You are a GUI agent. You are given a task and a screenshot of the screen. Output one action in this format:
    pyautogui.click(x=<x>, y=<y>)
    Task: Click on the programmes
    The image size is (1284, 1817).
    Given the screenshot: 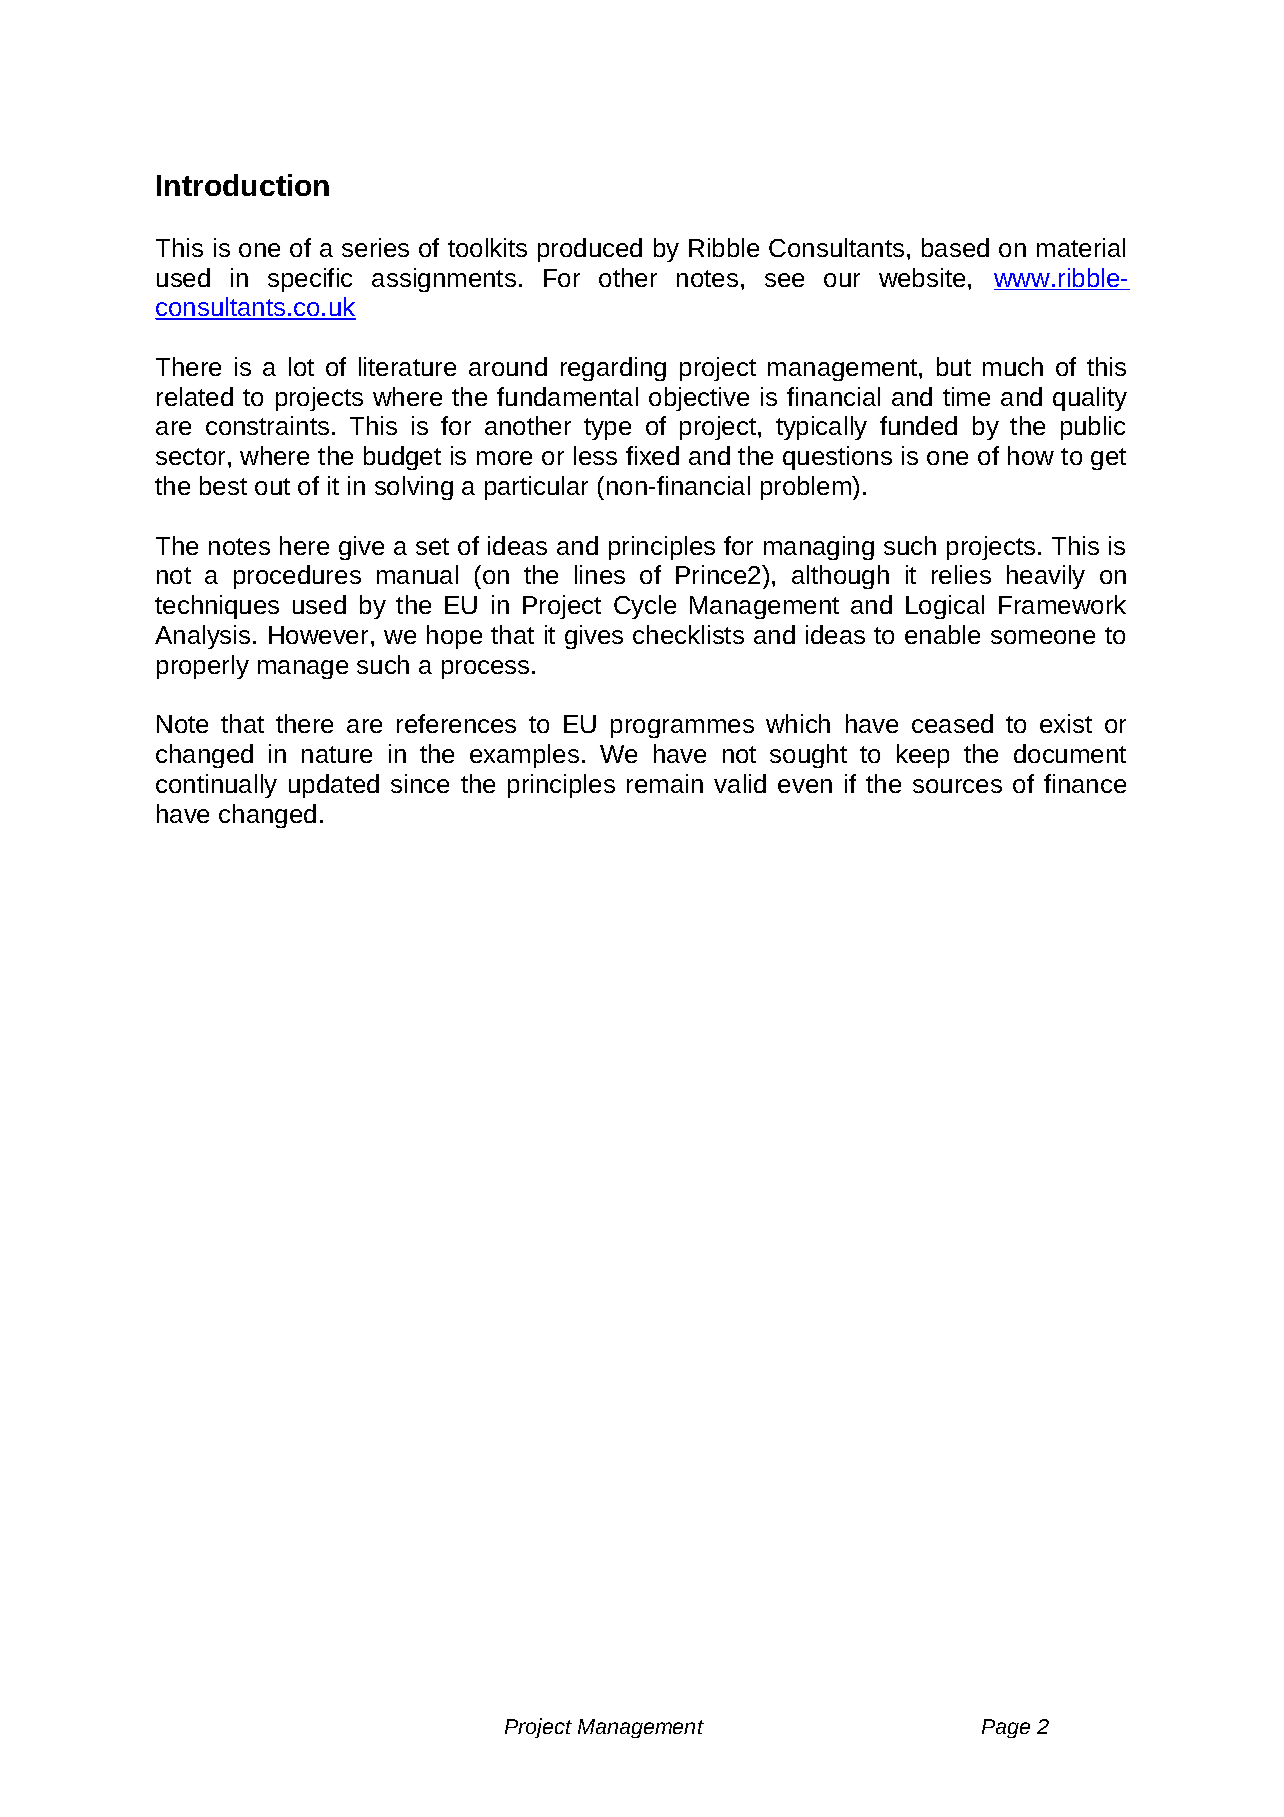 What is the action you would take?
    pyautogui.click(x=682, y=728)
